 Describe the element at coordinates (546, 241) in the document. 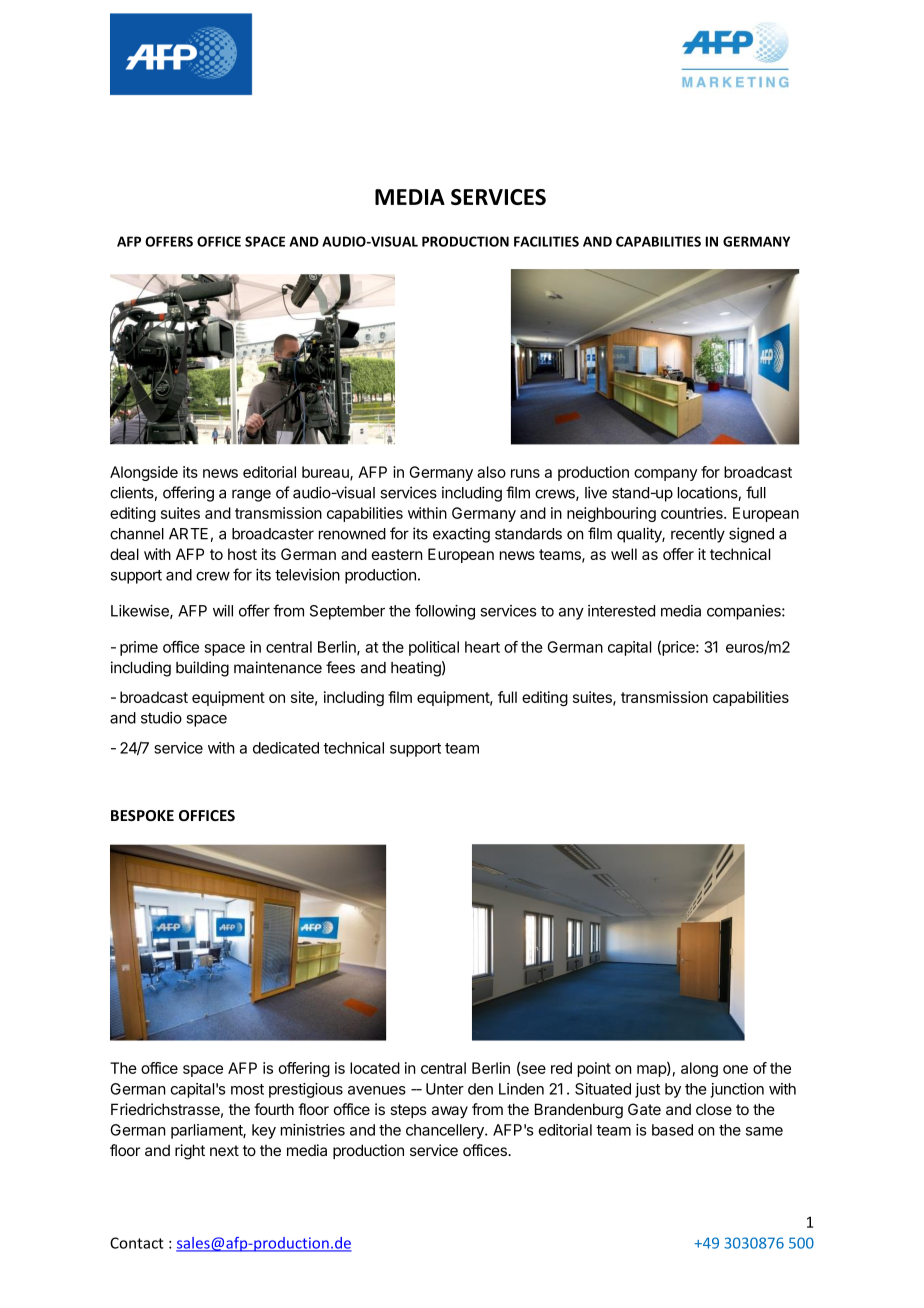

I see `FACILITIES` at that location.
